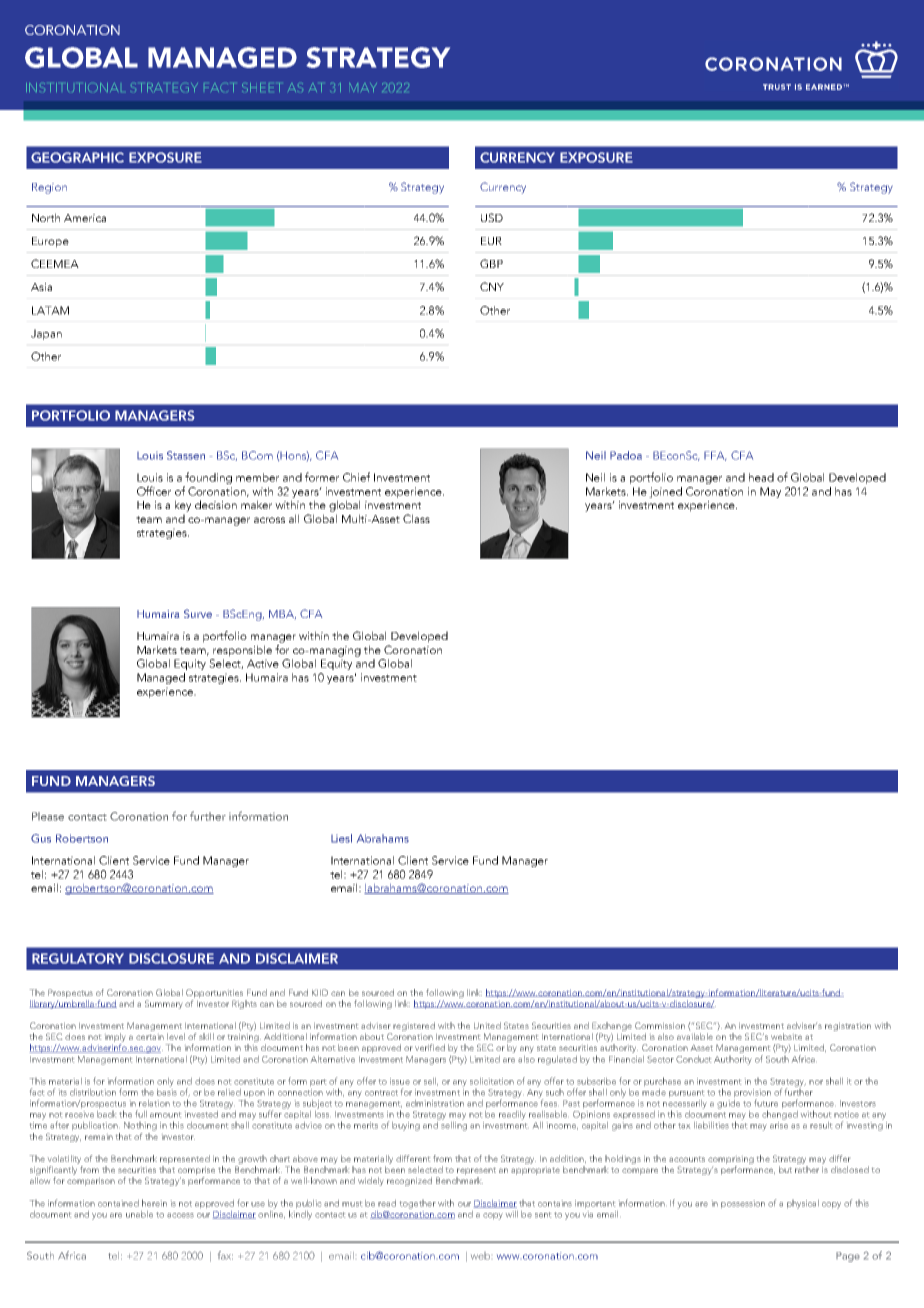 This screenshot has width=924, height=1308. Describe the element at coordinates (761, 477) in the screenshot. I see `head` at that location.
